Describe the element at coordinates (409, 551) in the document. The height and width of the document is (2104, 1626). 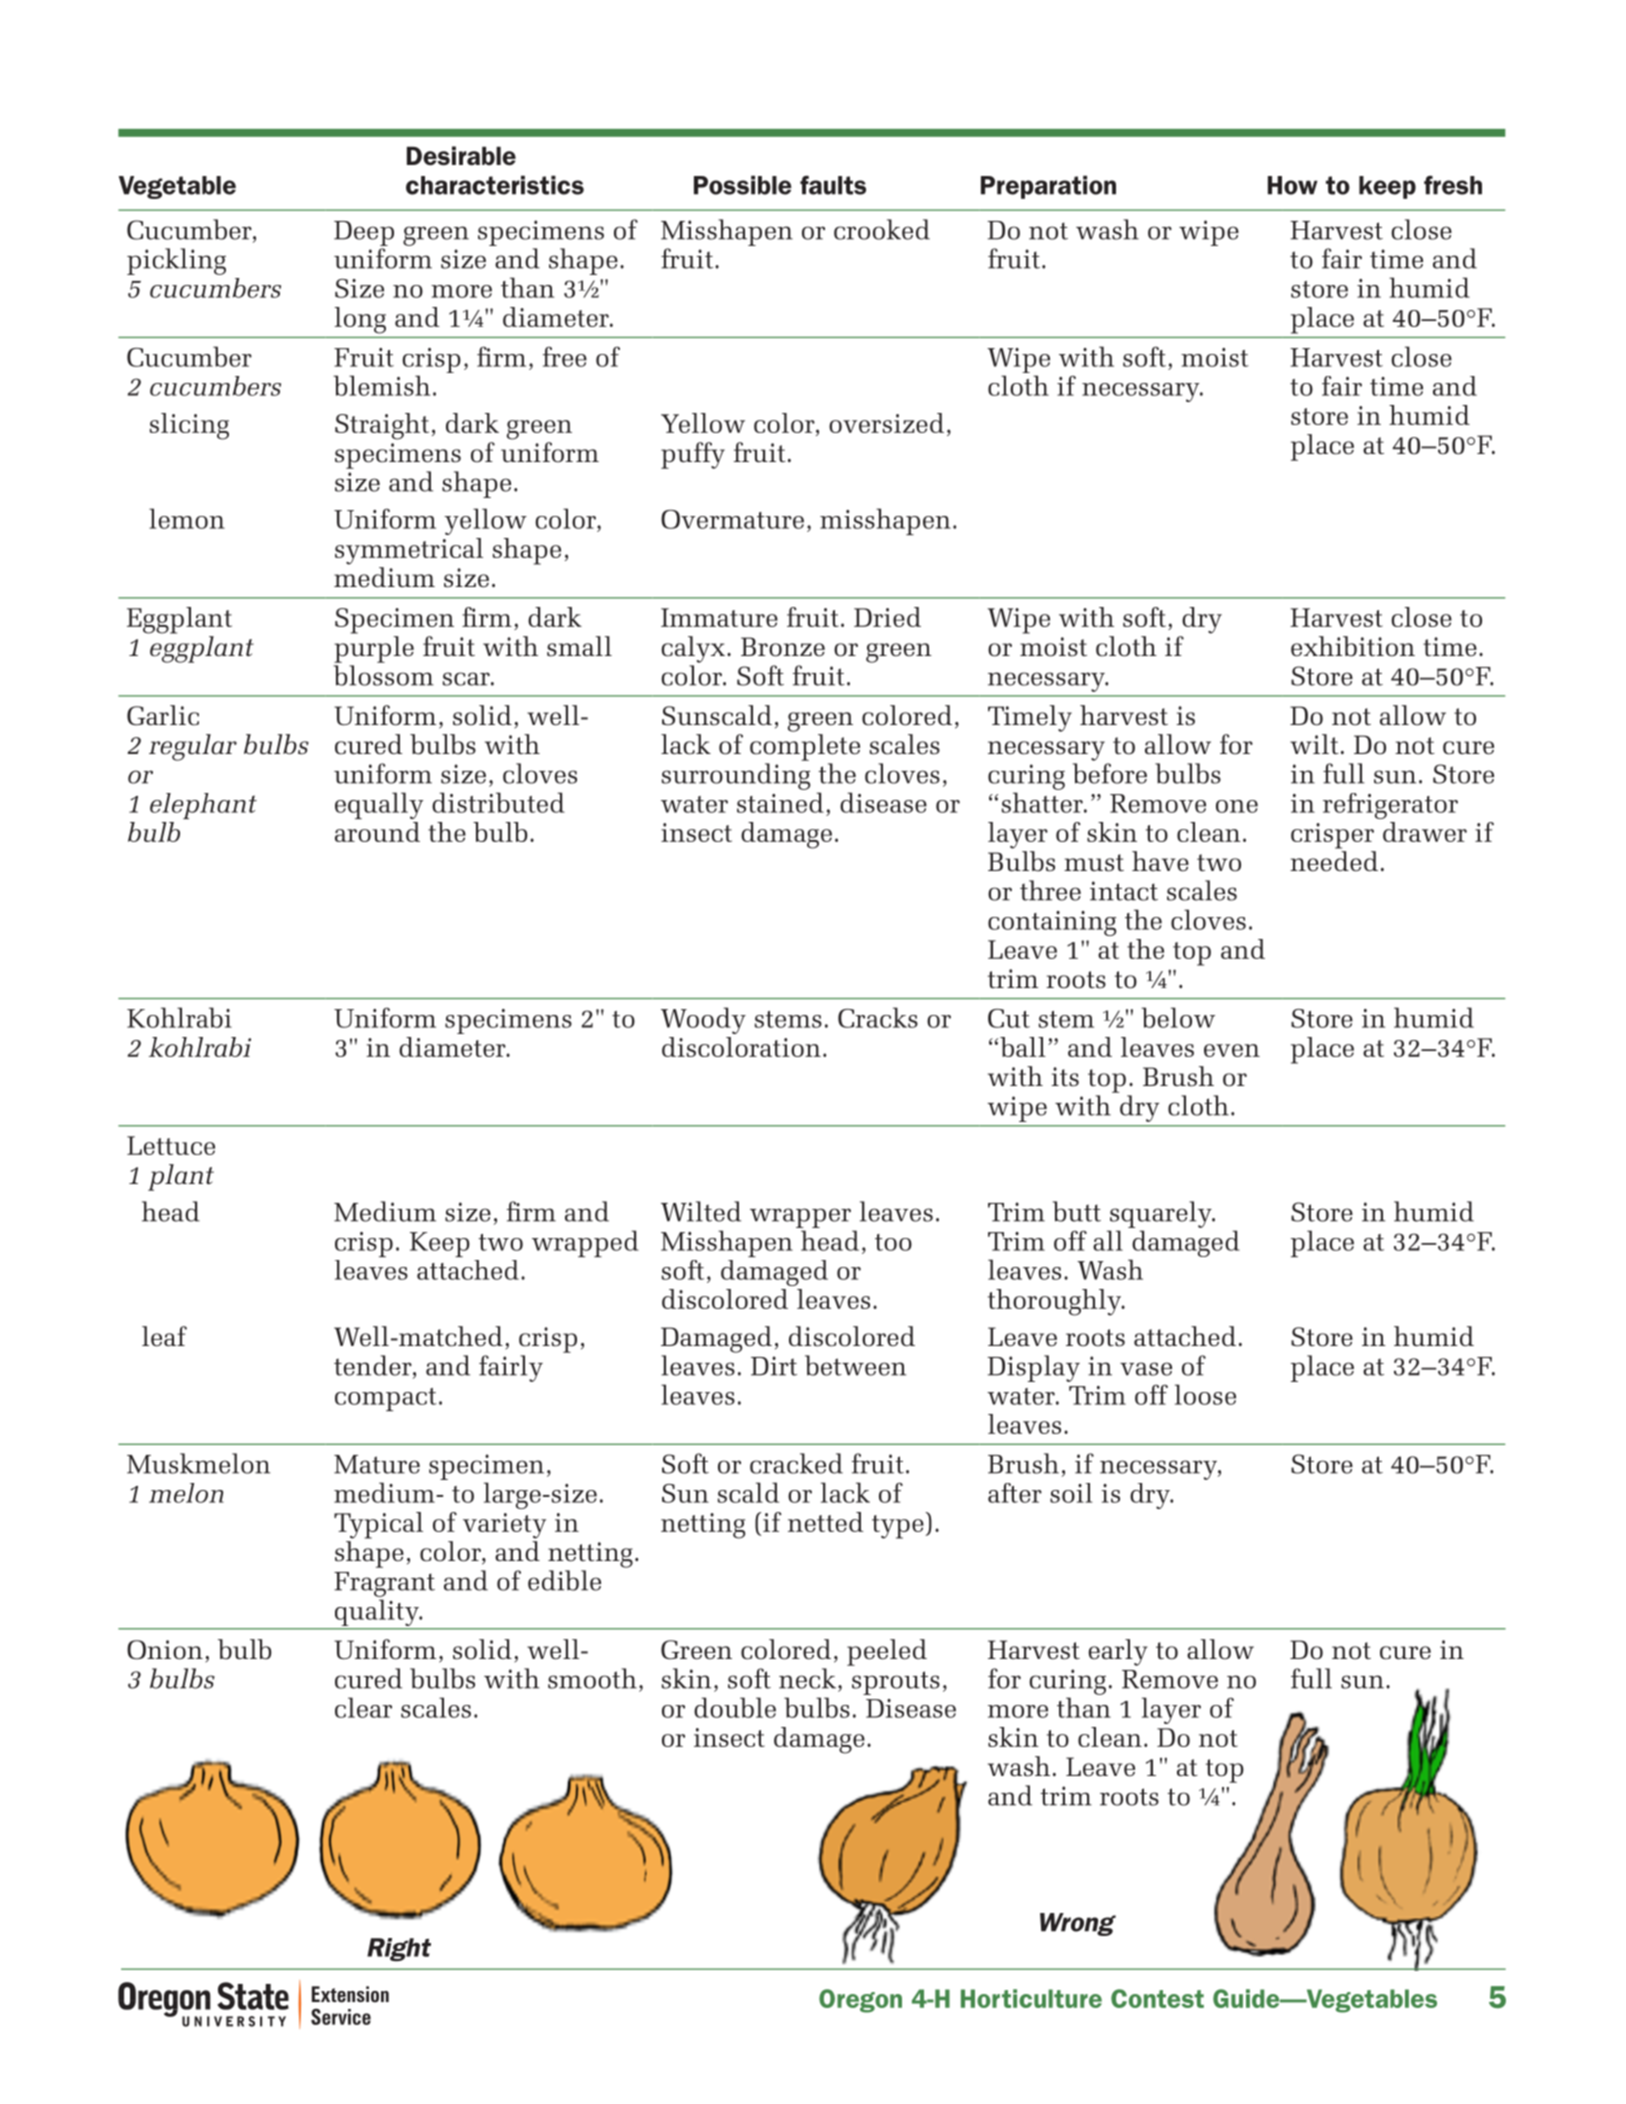
I see `symmetrical` at that location.
